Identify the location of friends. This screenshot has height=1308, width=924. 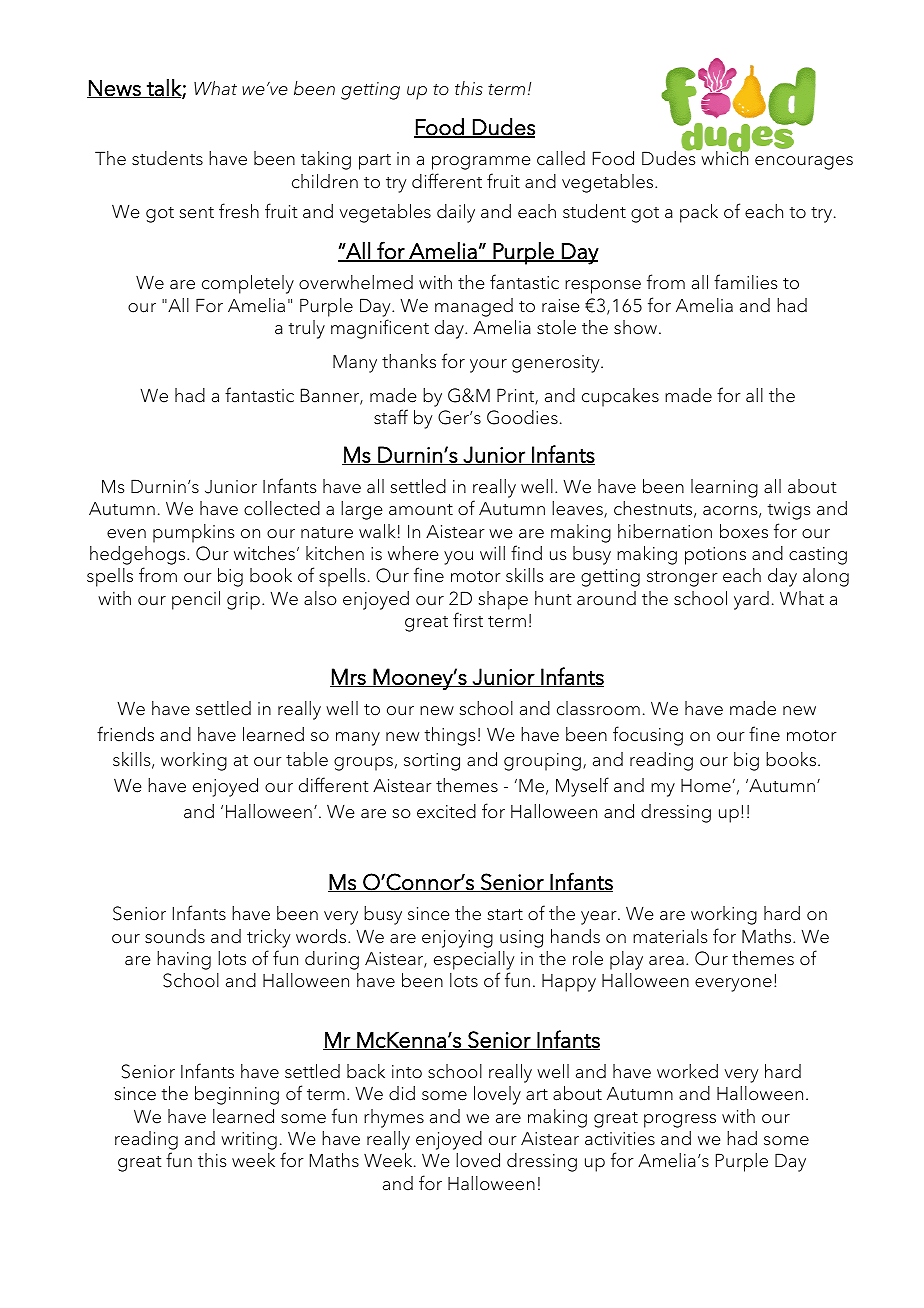
(125, 734).
